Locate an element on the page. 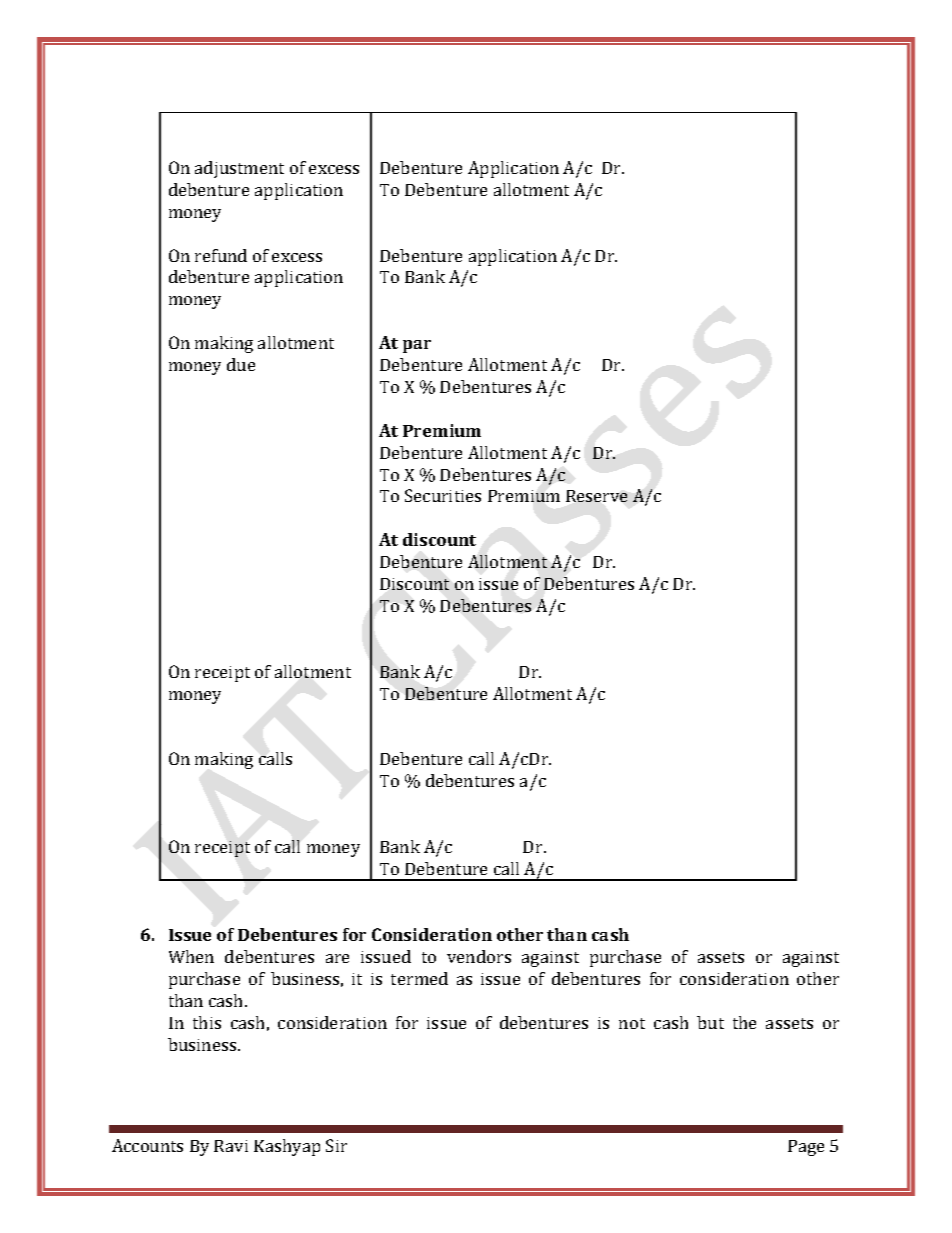  are is located at coordinates (337, 958).
